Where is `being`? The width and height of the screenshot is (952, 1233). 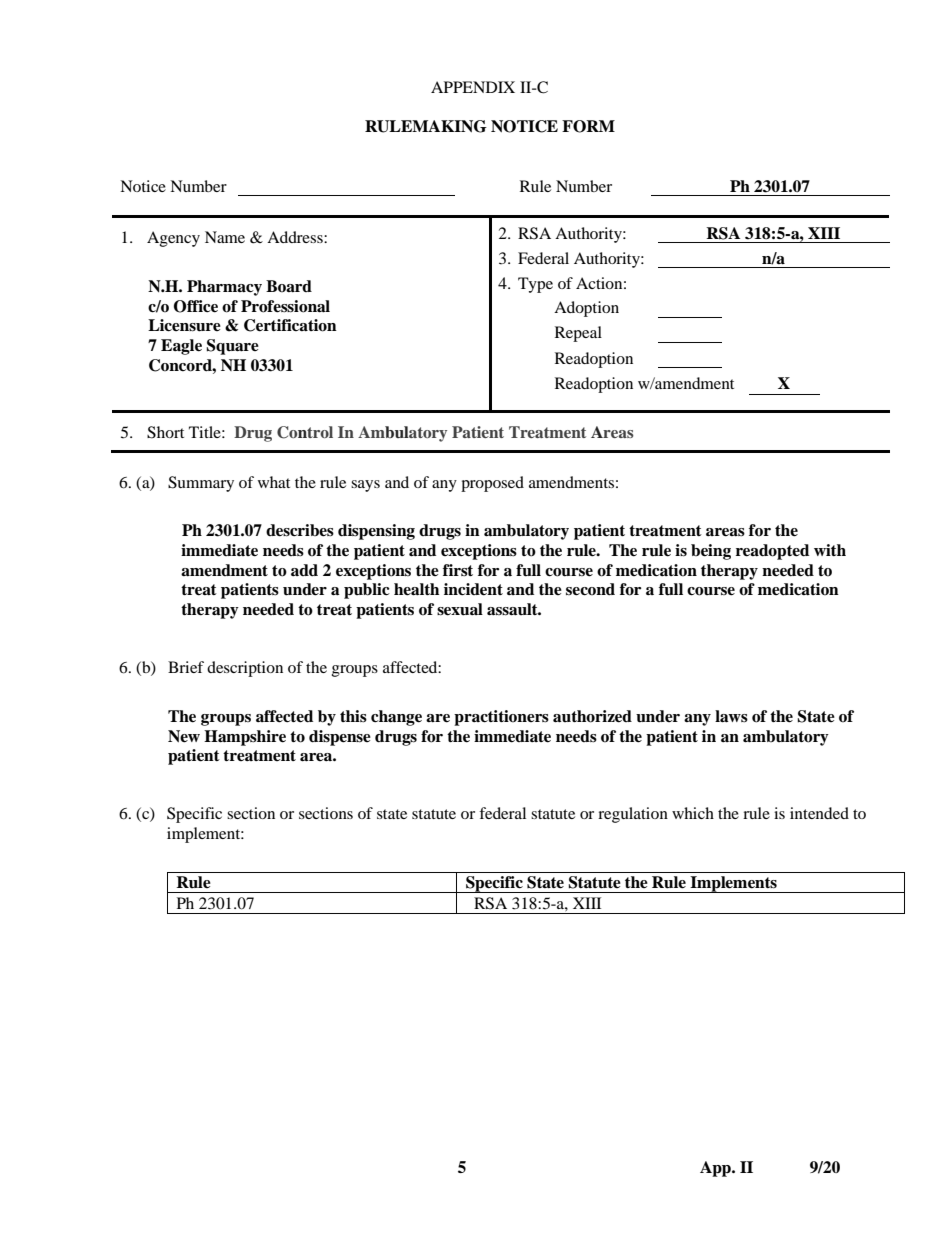
being is located at coordinates (711, 552).
